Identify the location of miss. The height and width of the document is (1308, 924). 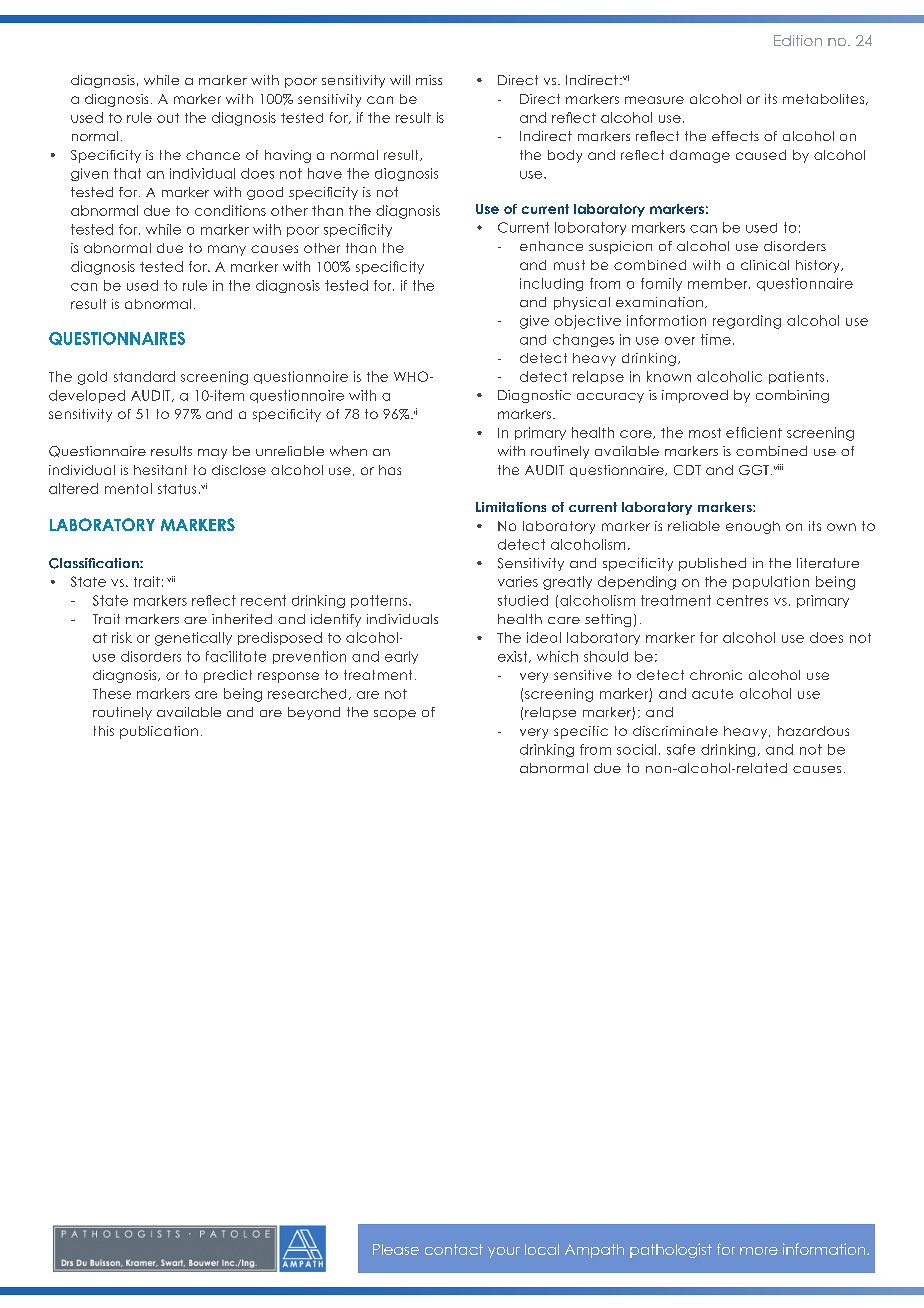
(429, 80).
